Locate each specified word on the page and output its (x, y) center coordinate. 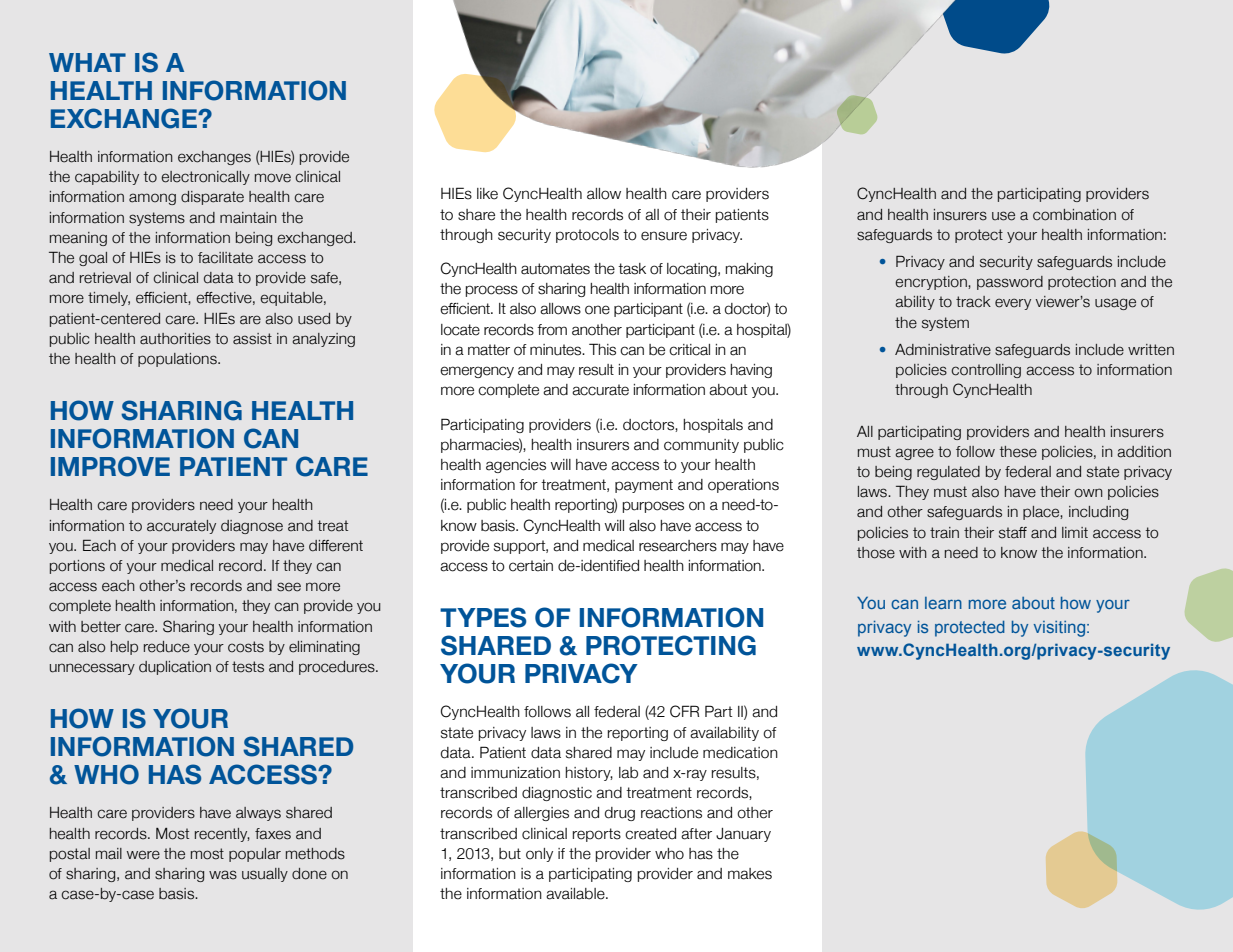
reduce (167, 647)
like (487, 194)
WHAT (87, 62)
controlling (986, 371)
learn (943, 603)
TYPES (483, 617)
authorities (175, 339)
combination (1074, 215)
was (223, 875)
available (576, 894)
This (602, 349)
